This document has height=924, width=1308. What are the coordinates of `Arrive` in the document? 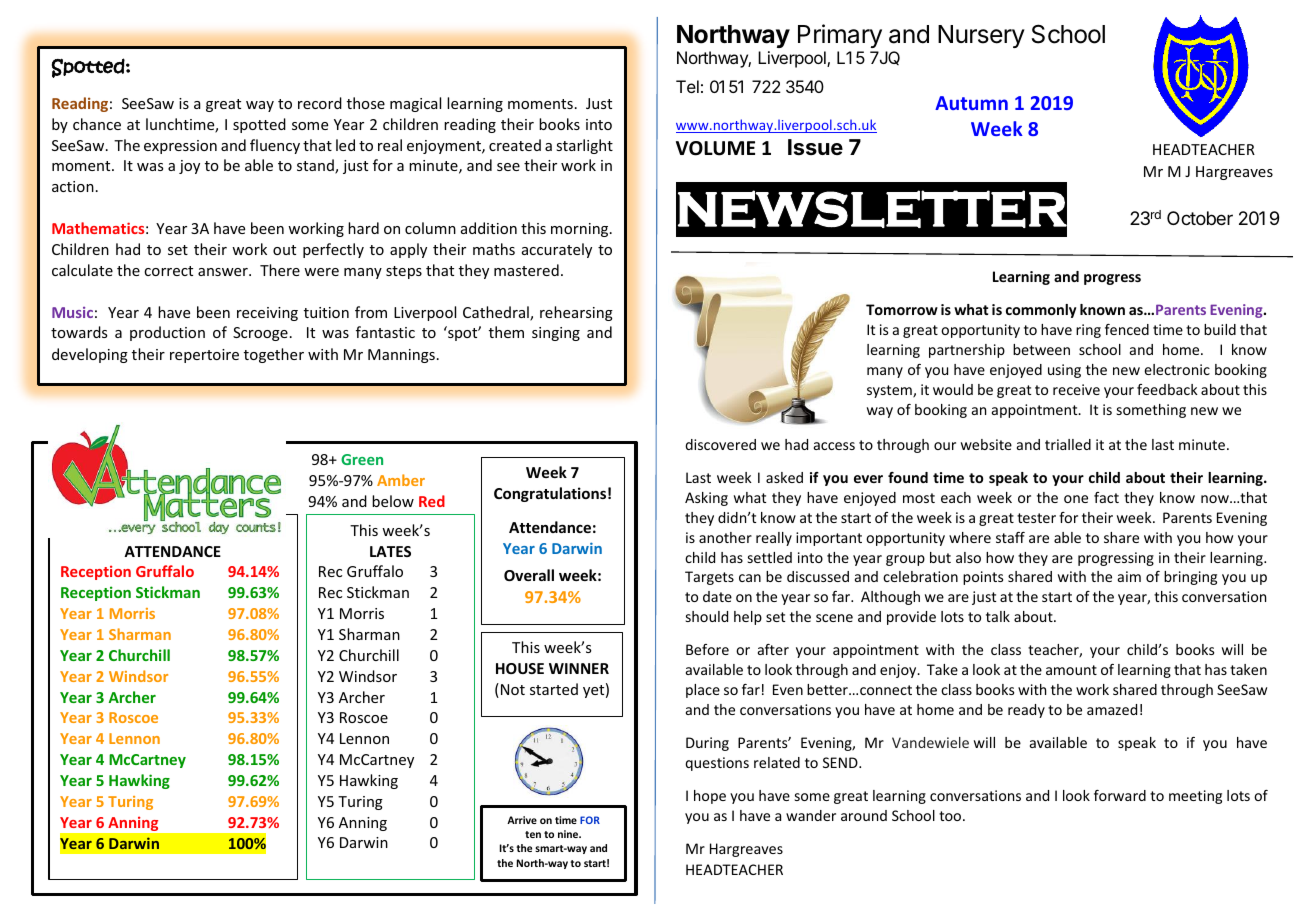 It's located at (522, 820).
